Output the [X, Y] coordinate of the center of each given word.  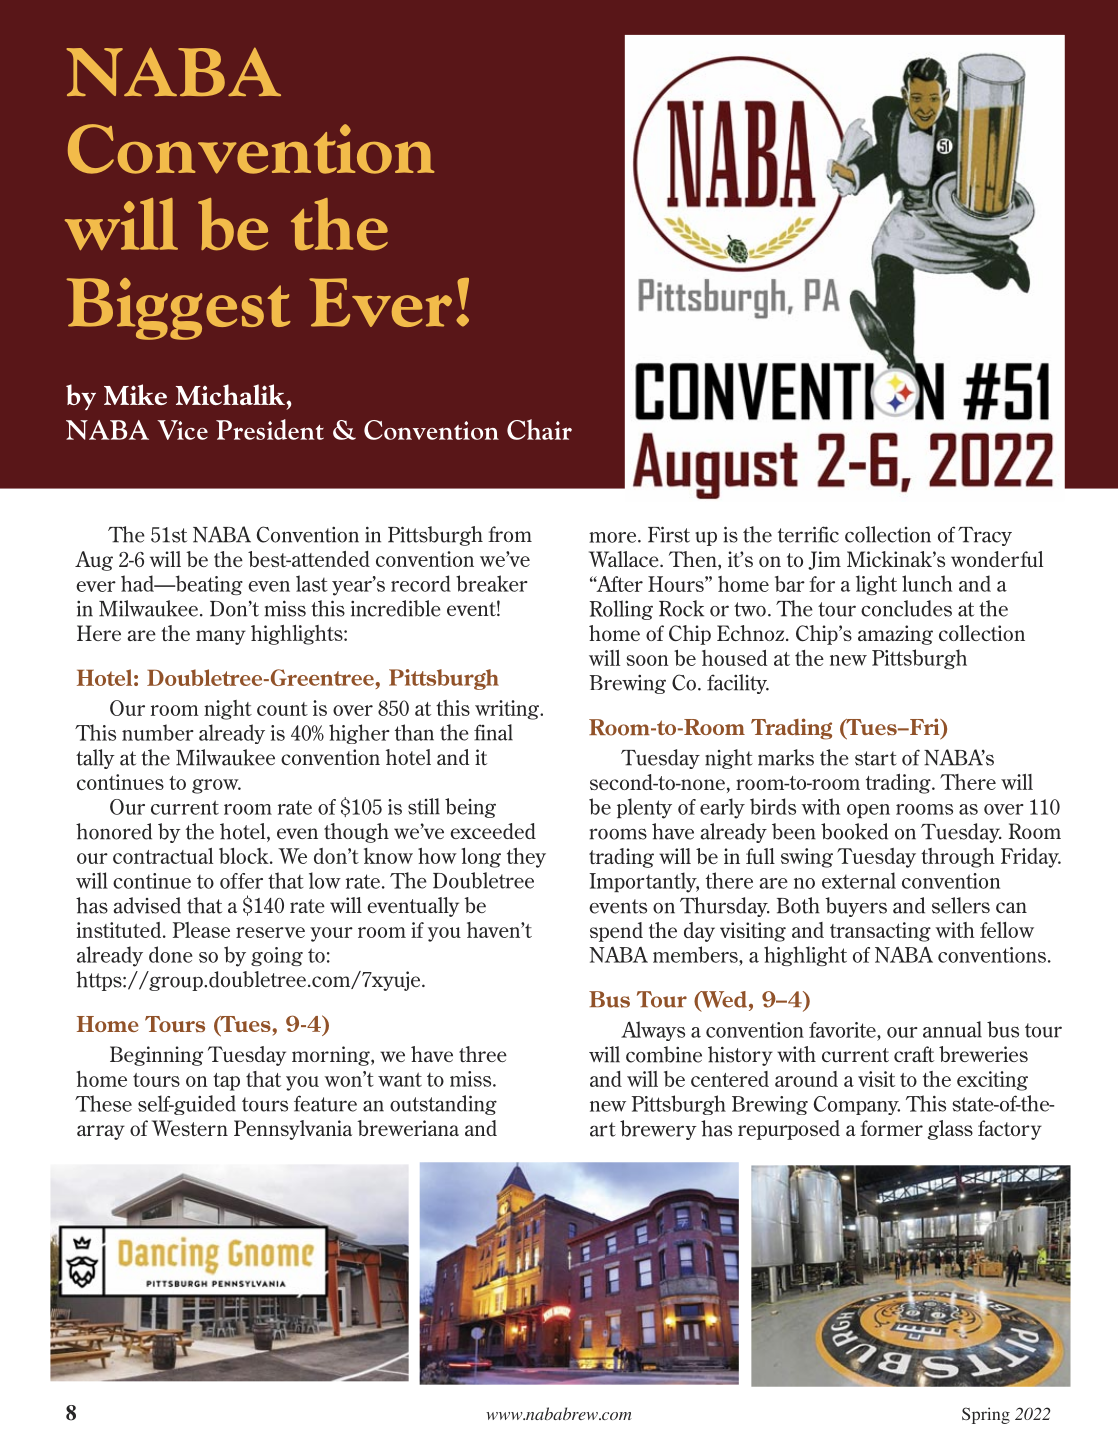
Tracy [985, 536]
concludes [906, 608]
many [221, 637]
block [245, 856]
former [891, 1128]
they [526, 858]
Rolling [621, 610]
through [958, 858]
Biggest [179, 309]
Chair [539, 429]
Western [190, 1128]
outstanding [443, 1105]
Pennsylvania [293, 1130]
